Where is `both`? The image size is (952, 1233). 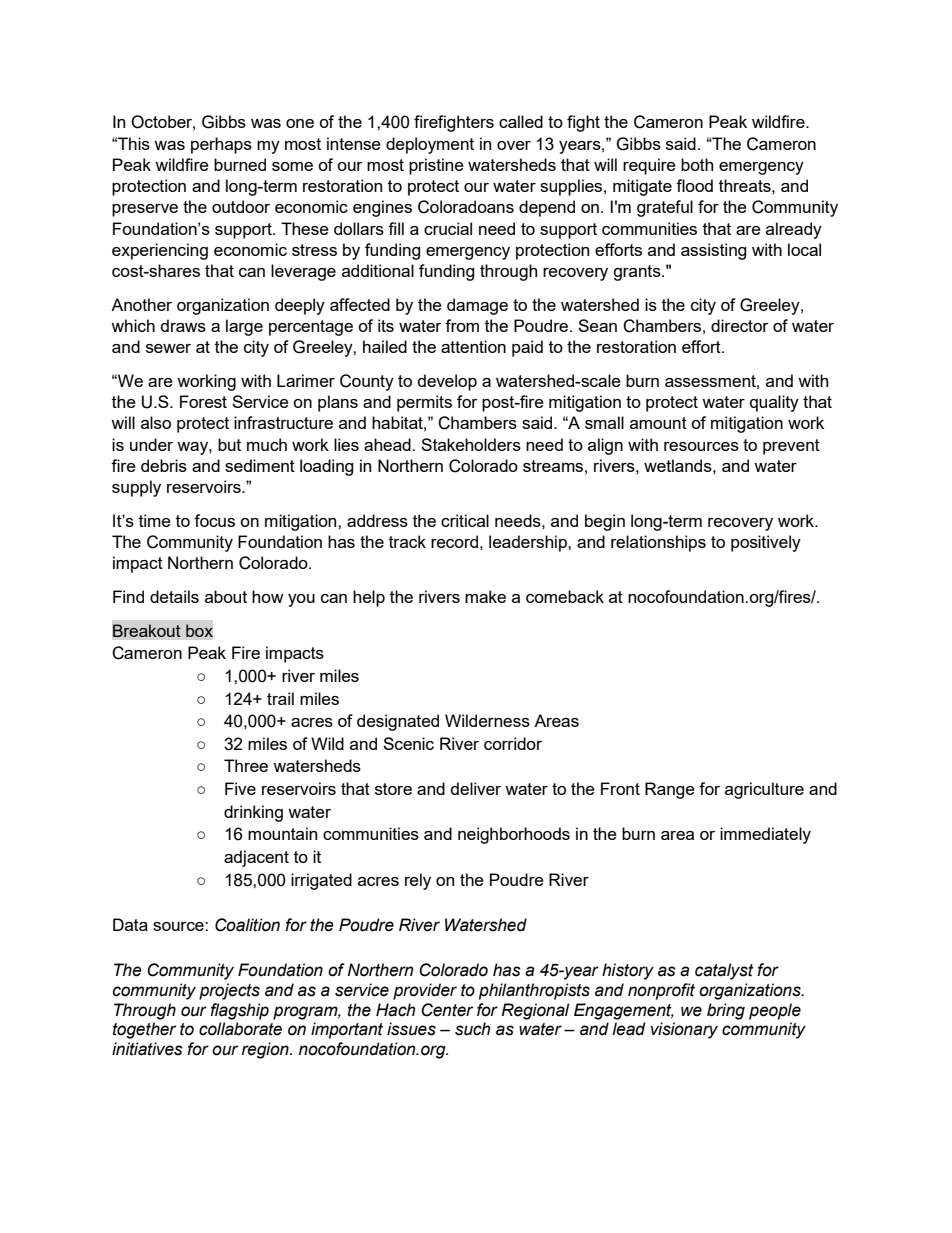
both is located at coordinates (697, 164).
